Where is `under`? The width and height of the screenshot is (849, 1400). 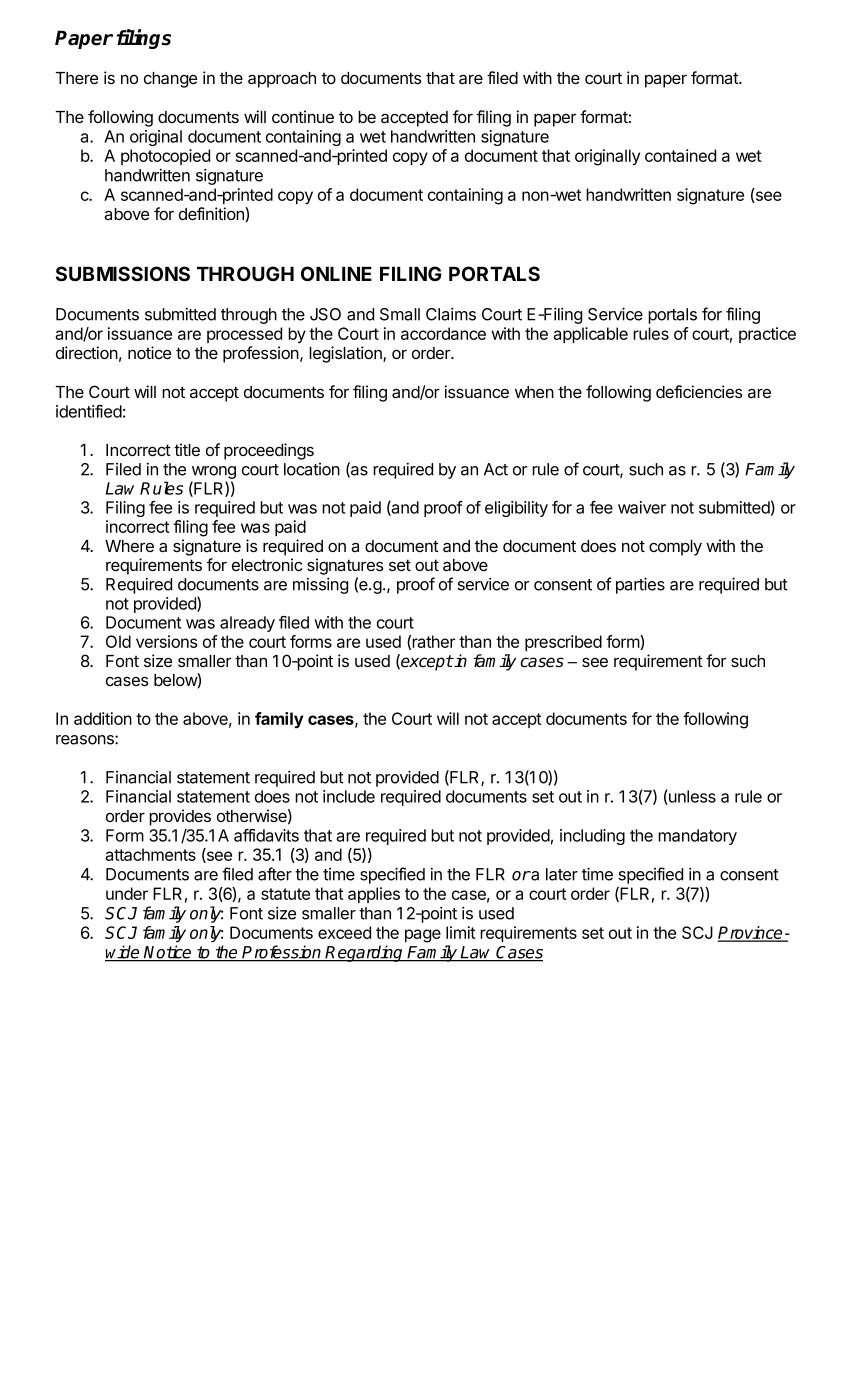
under is located at coordinates (127, 893).
